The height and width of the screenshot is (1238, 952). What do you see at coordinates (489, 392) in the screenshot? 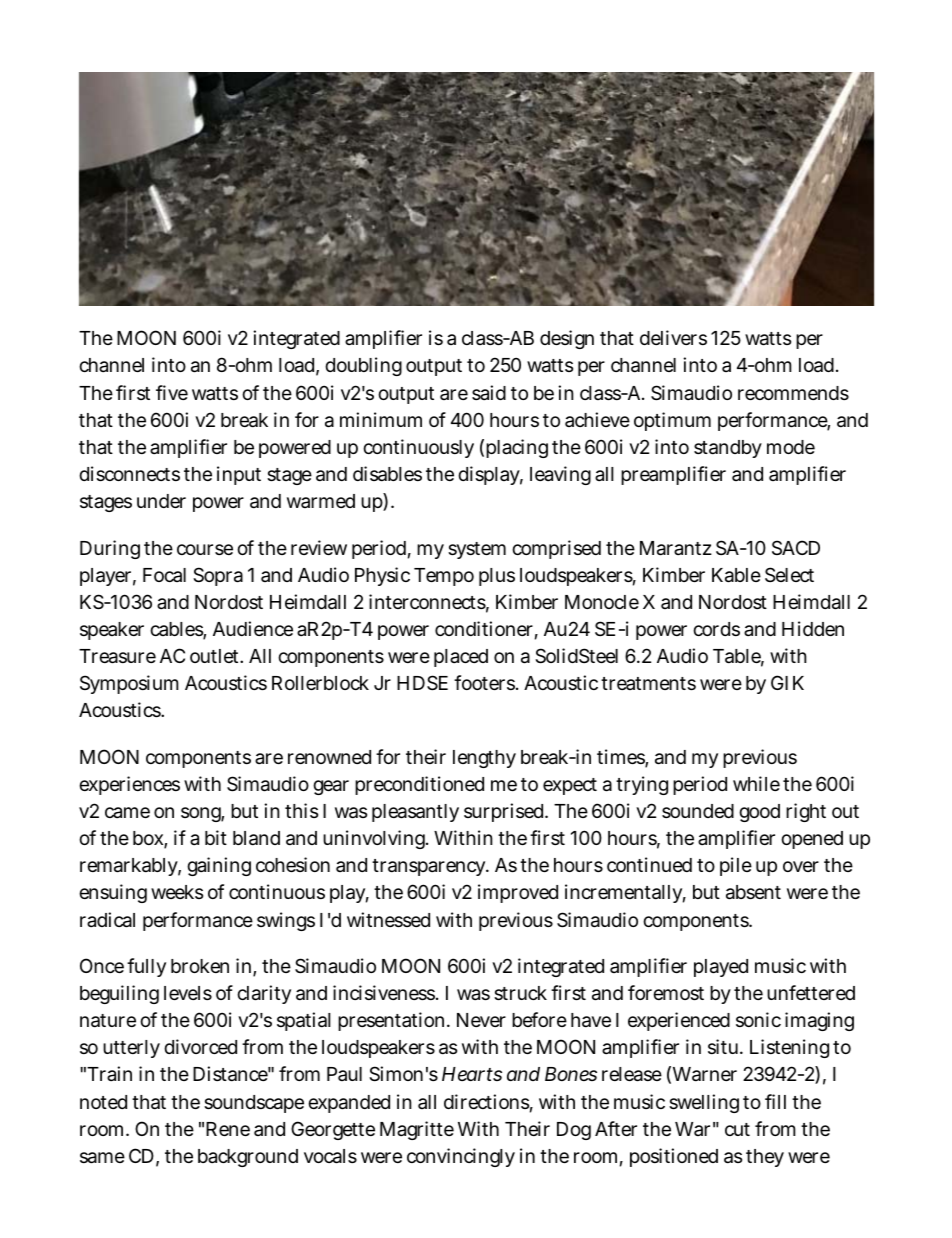
I see `said` at bounding box center [489, 392].
